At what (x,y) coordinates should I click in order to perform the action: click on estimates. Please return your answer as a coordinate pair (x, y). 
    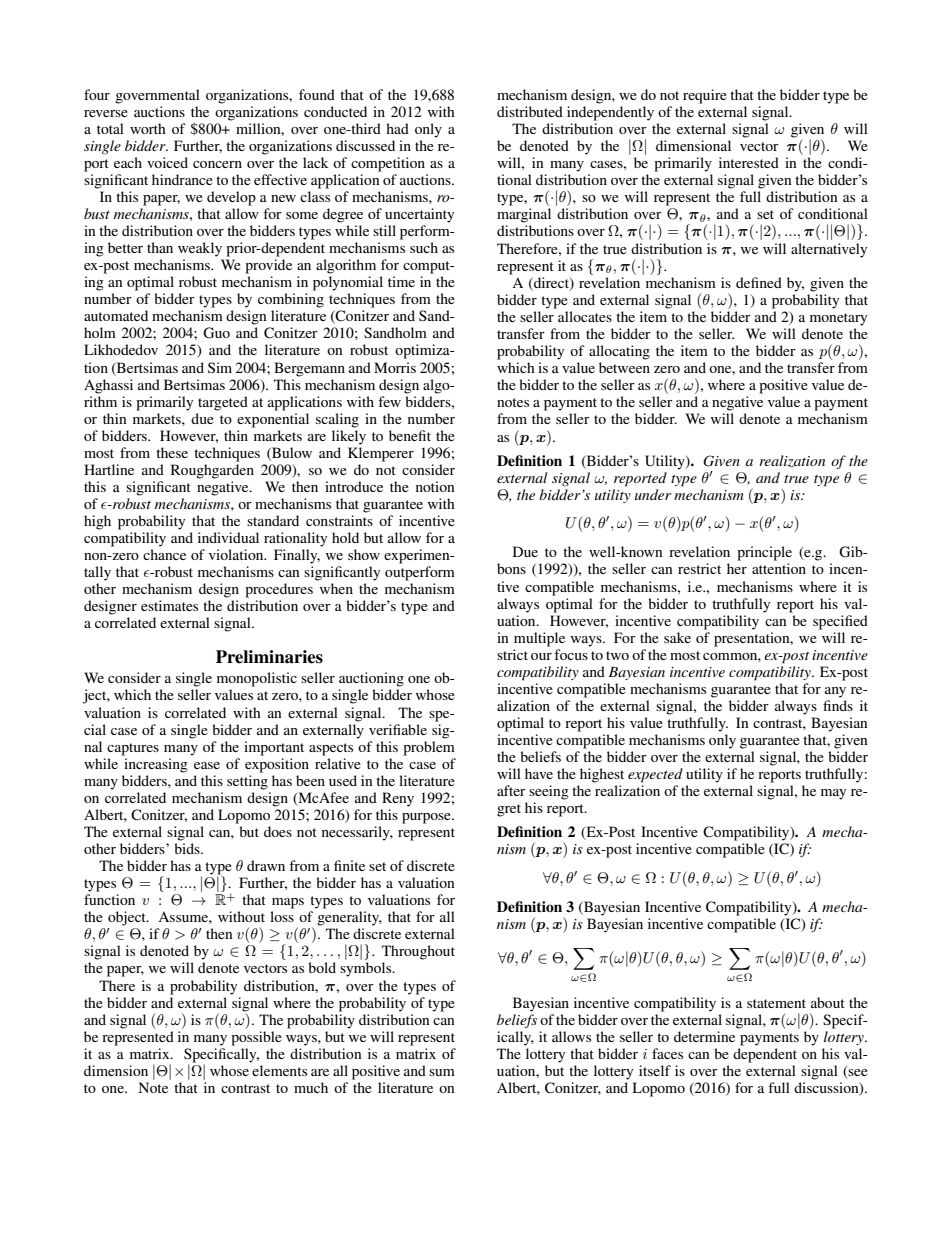
    Looking at the image, I should click on (169, 605).
